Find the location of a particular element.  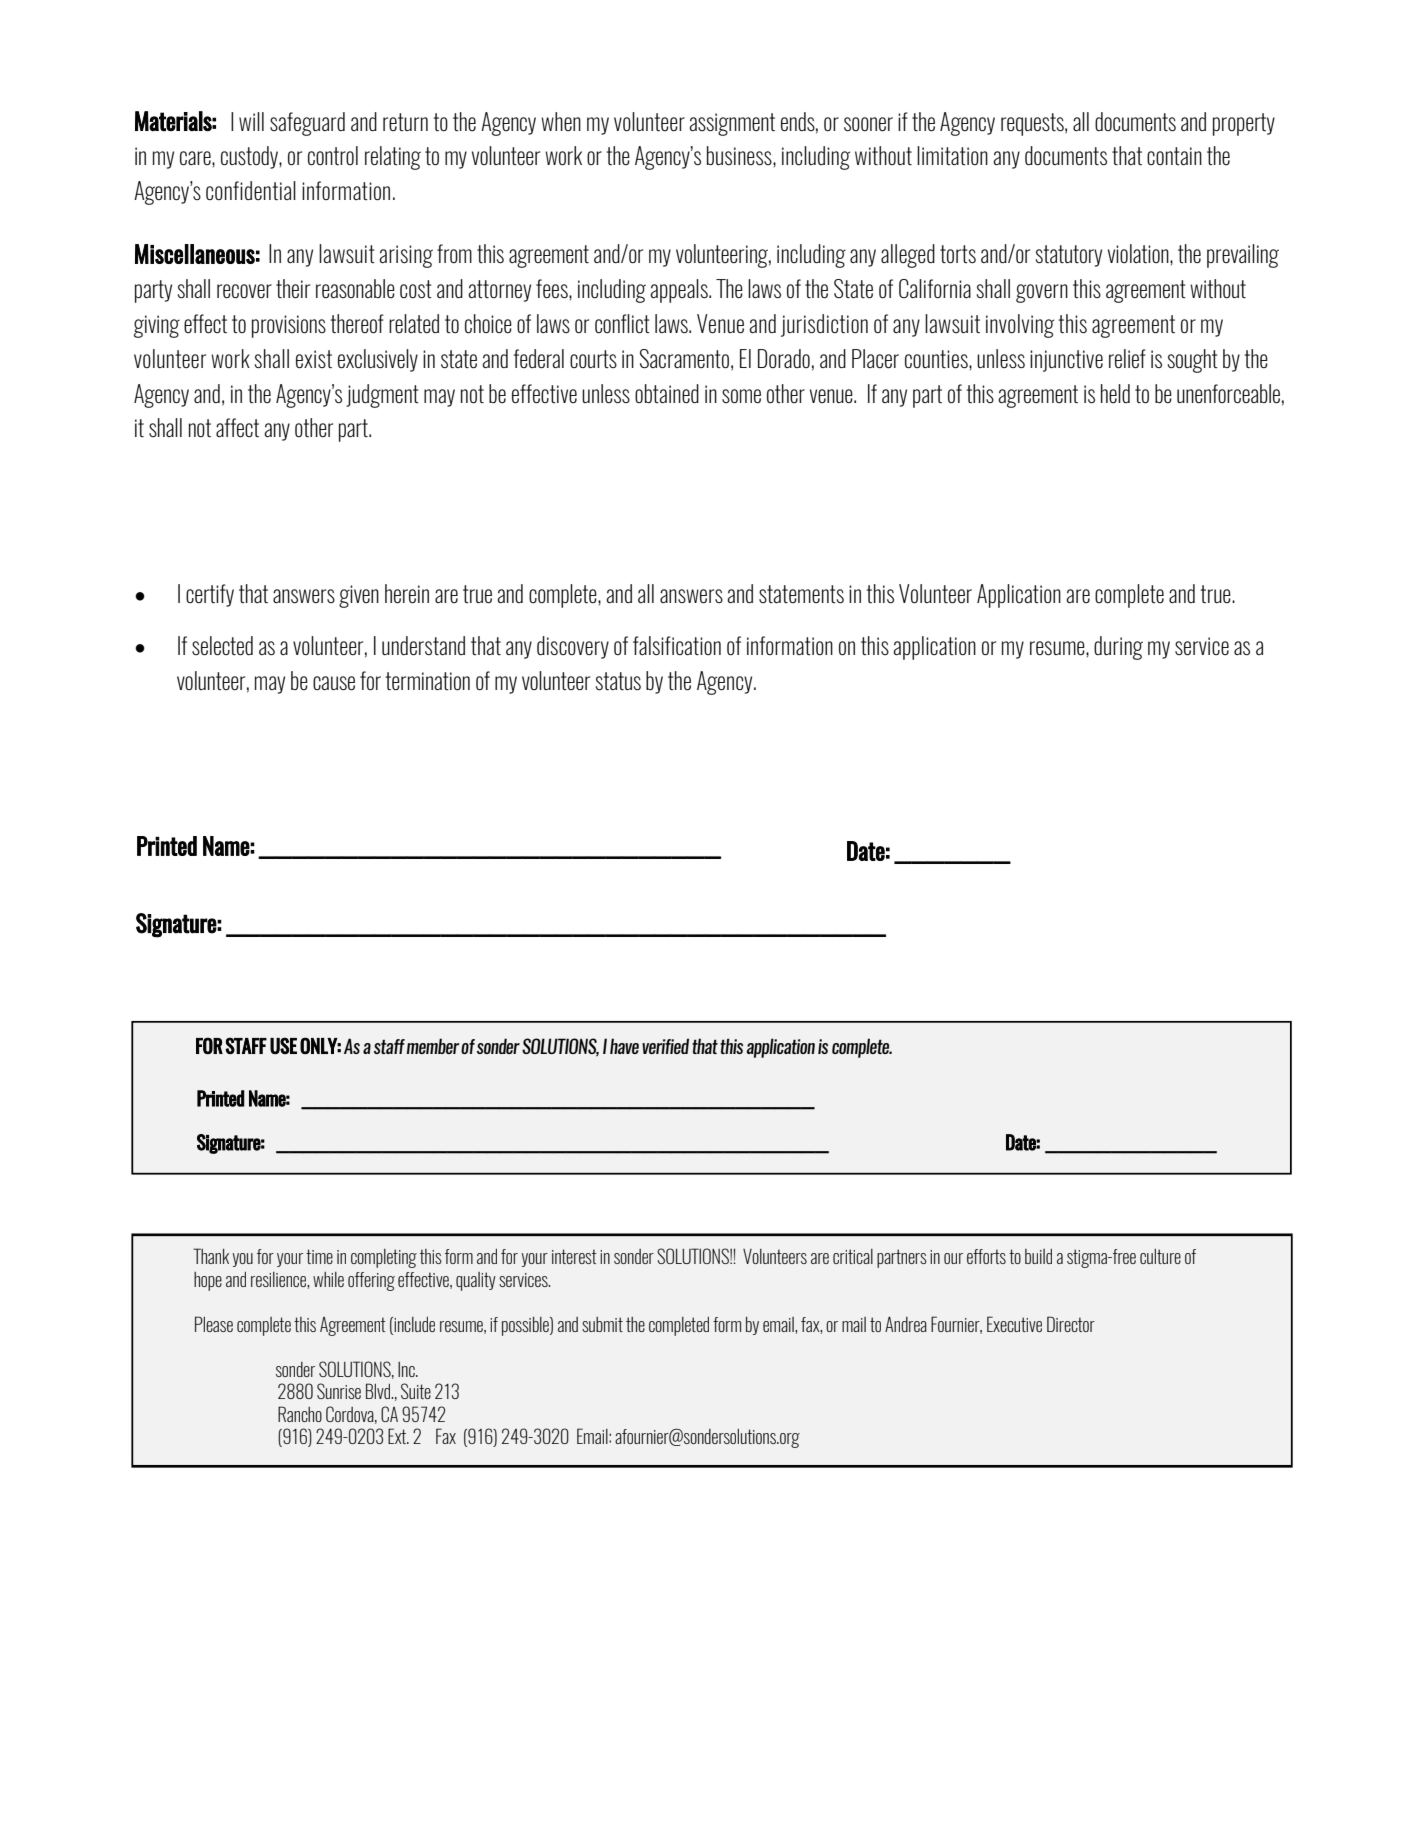

have is located at coordinates (624, 1046).
